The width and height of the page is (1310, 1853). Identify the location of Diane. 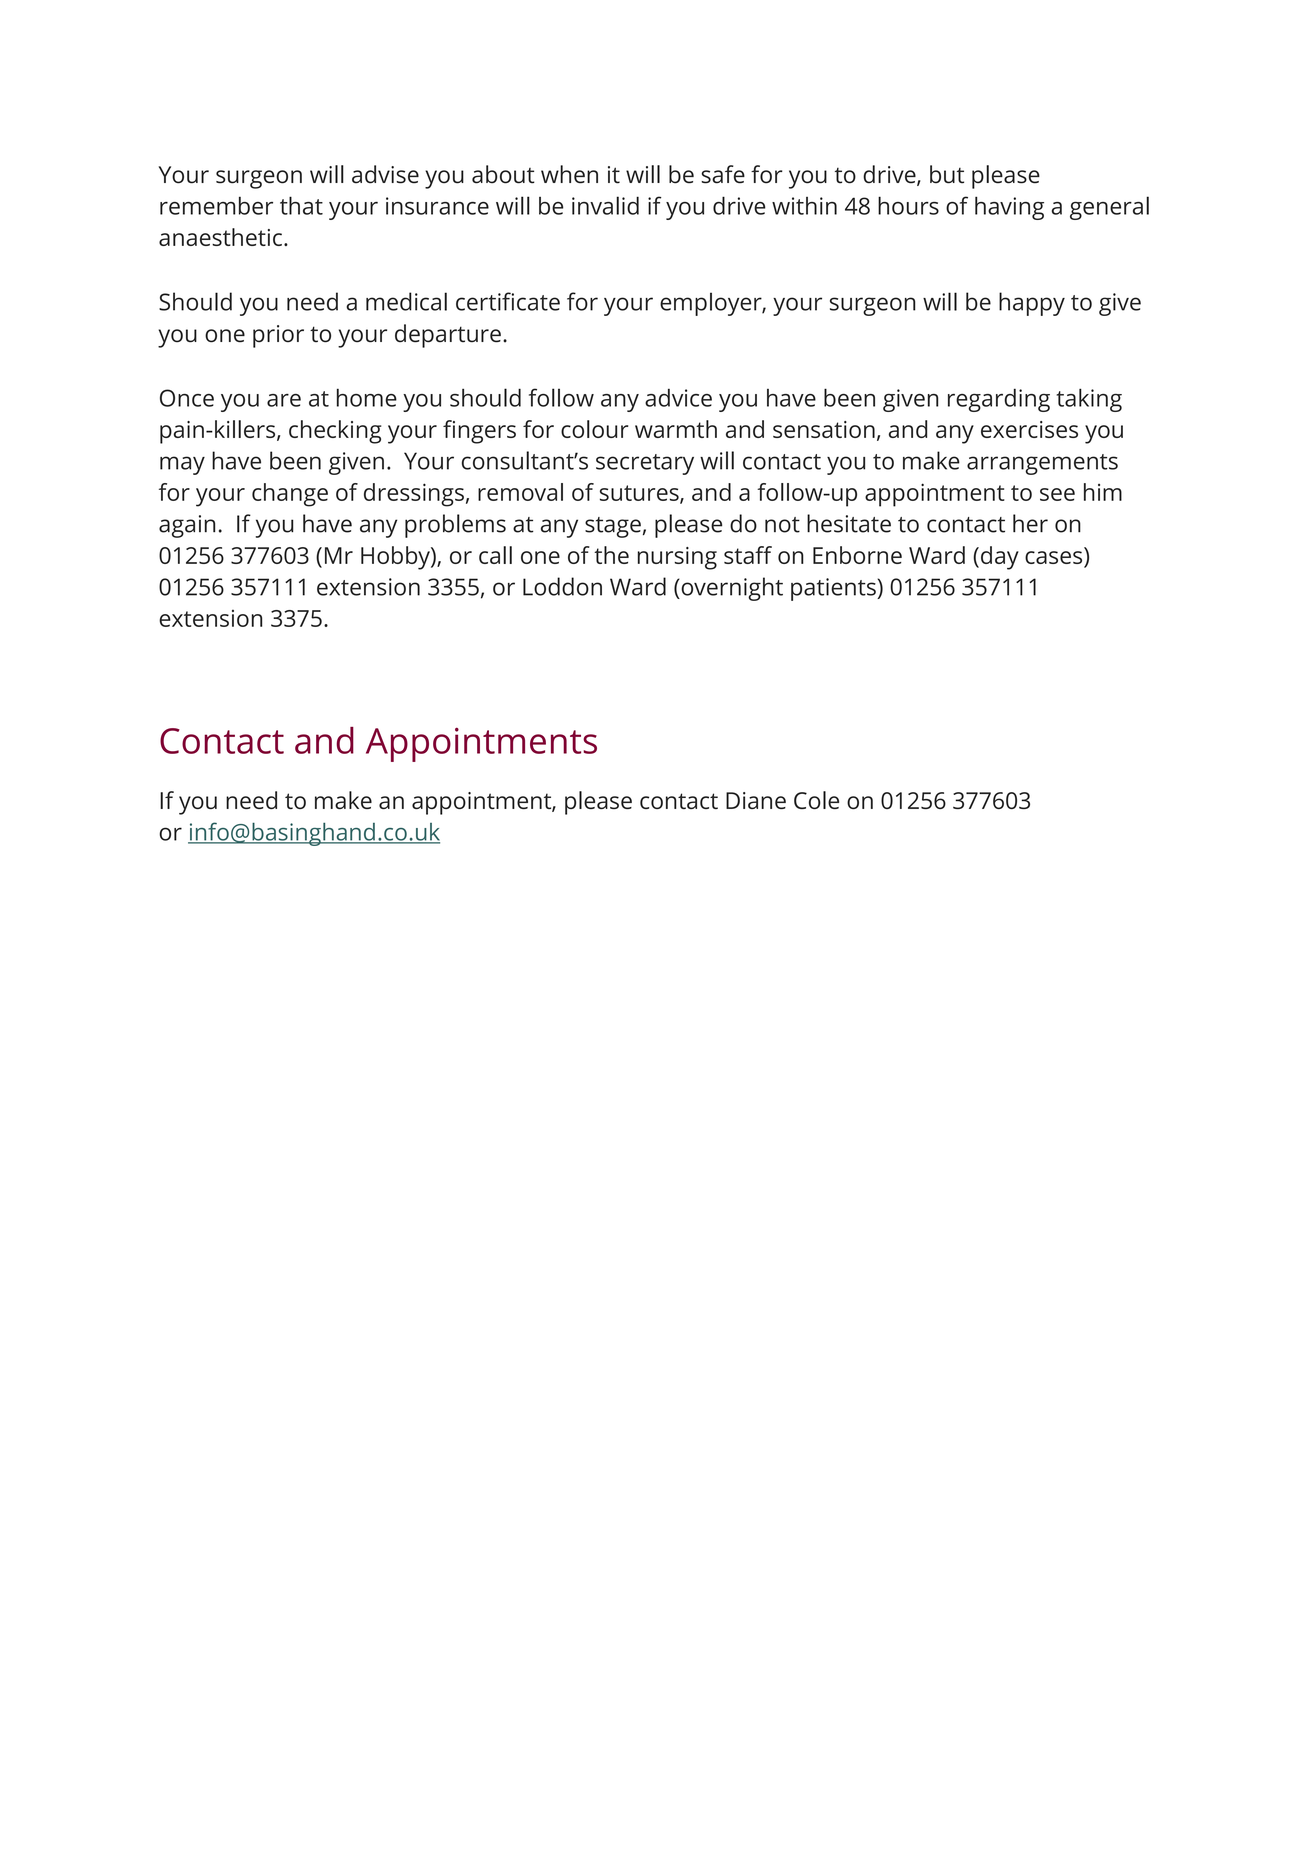
(756, 800).
